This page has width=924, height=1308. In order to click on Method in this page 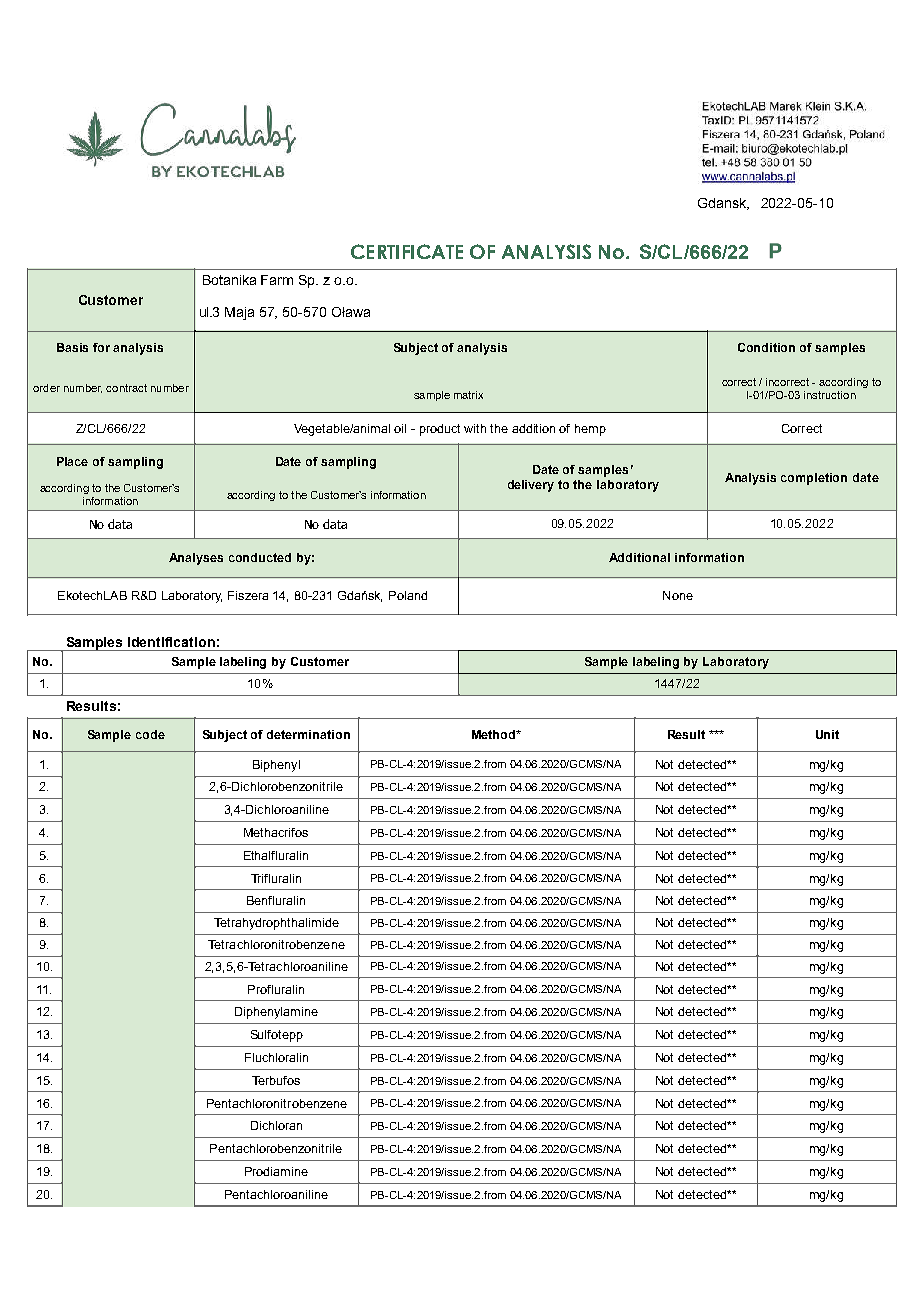, I will do `click(495, 734)`.
